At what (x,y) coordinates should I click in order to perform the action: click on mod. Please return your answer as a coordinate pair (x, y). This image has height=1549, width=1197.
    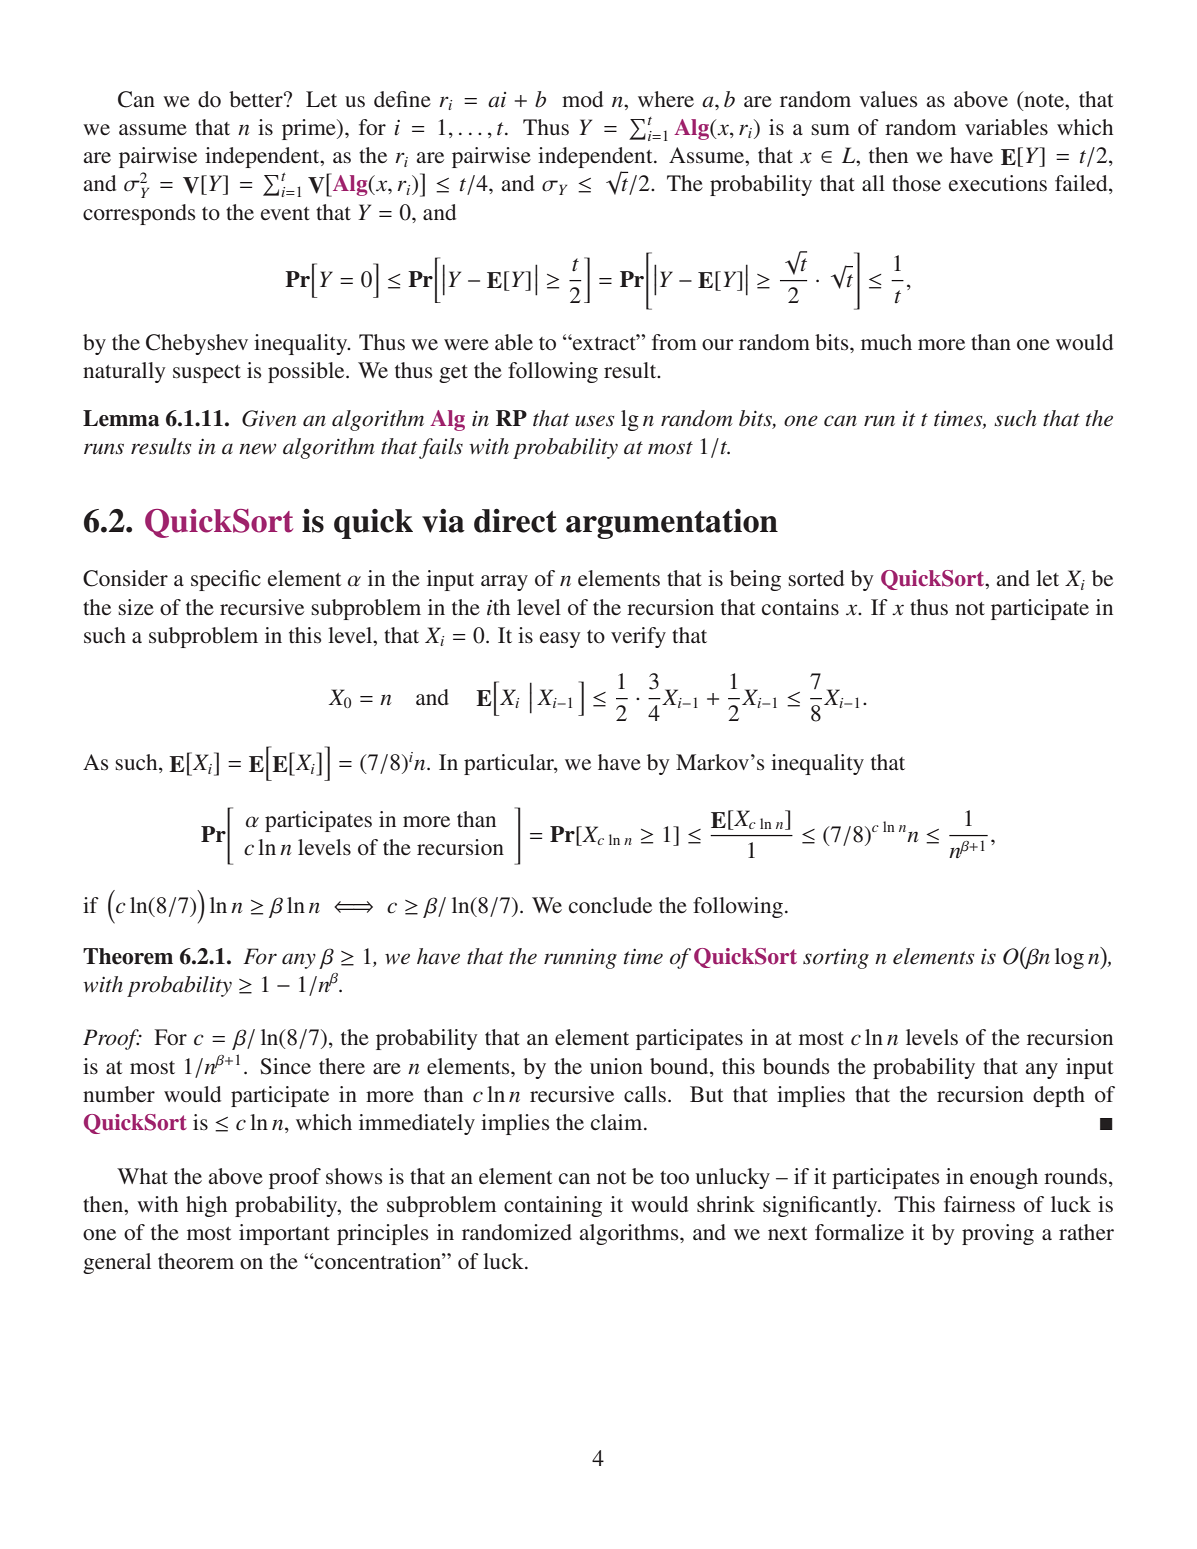
    Looking at the image, I should click on (582, 99).
